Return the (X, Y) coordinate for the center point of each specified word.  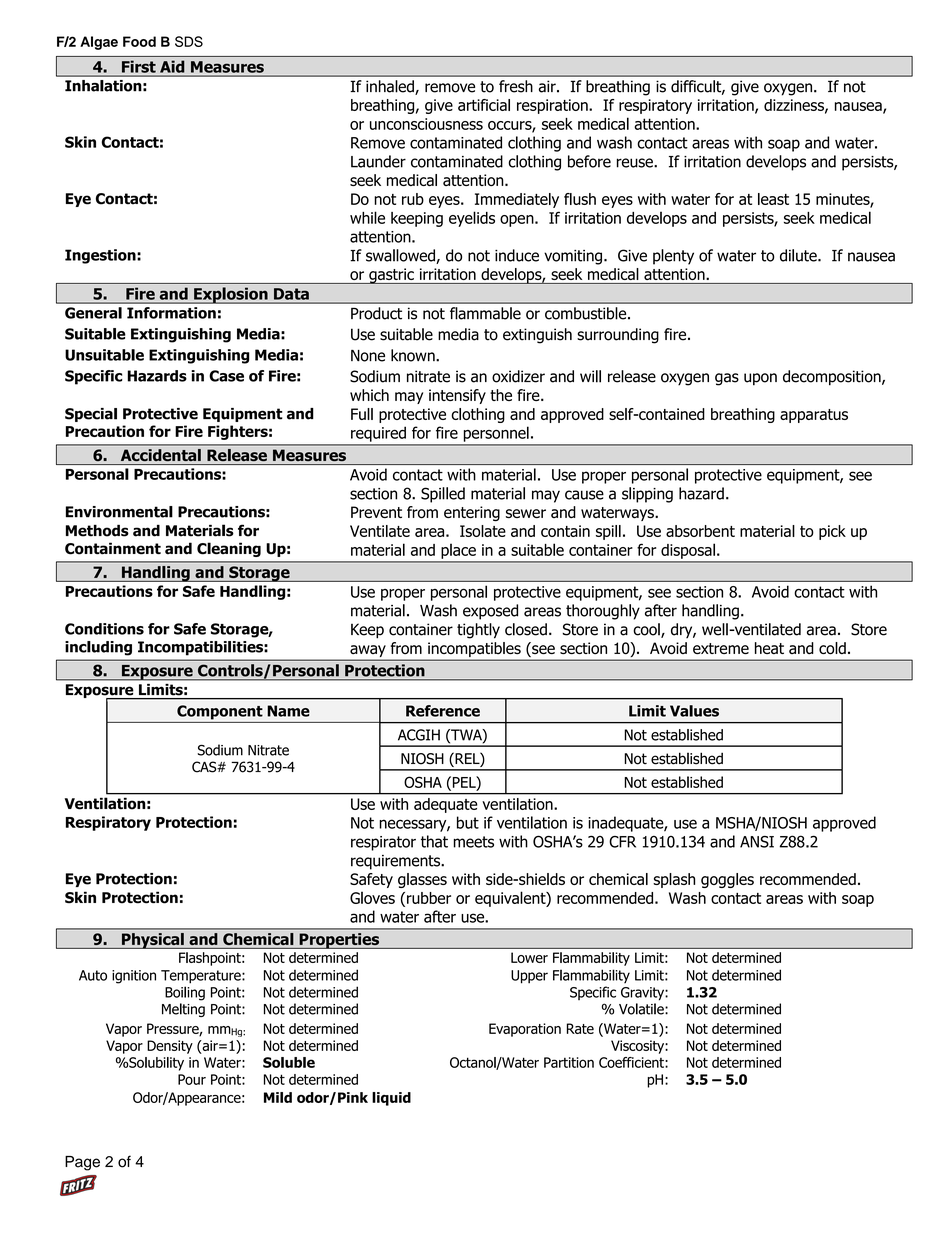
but (468, 822)
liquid (391, 1099)
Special (91, 415)
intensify (457, 396)
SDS (189, 41)
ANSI (757, 842)
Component (220, 712)
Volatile (642, 1009)
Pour (192, 1079)
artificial (484, 105)
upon (760, 379)
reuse (636, 163)
